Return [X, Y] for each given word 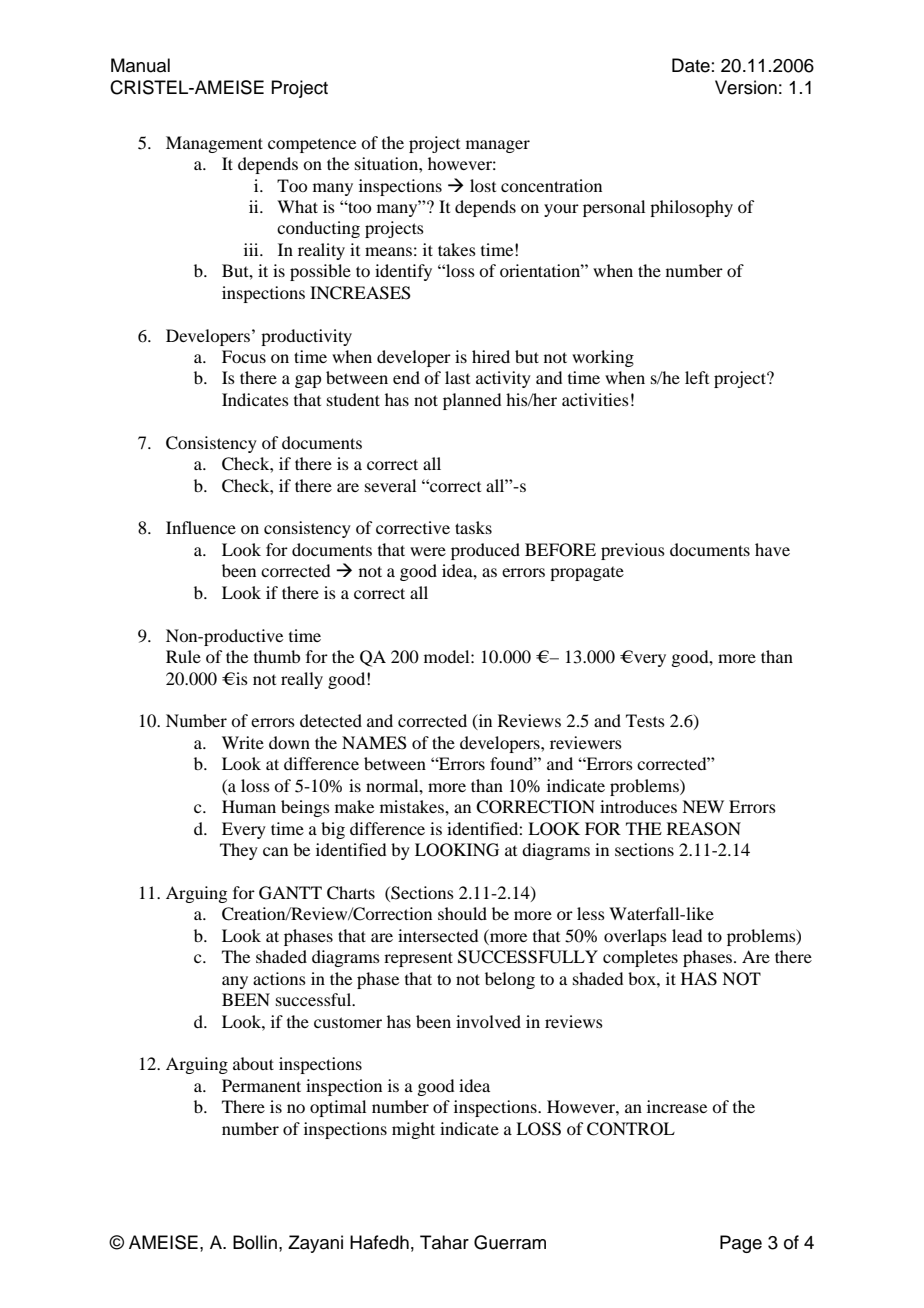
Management [214, 144]
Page [741, 1244]
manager [498, 146]
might [413, 1130]
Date [691, 65]
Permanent [261, 1085]
